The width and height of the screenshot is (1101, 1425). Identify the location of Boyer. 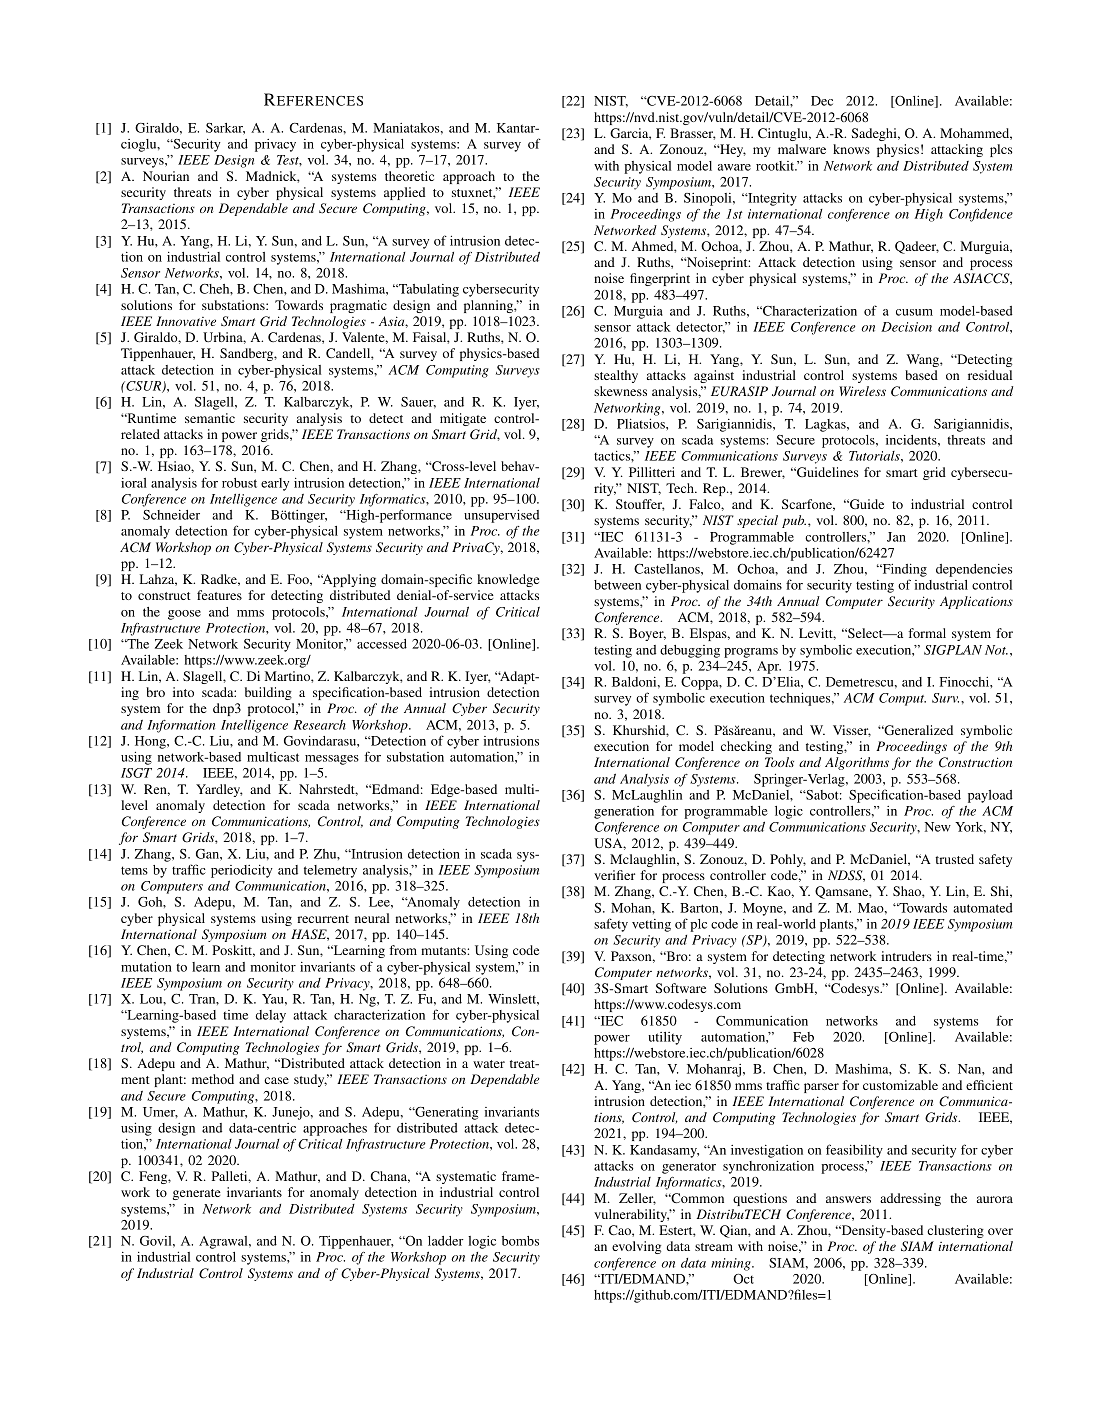
(647, 634).
